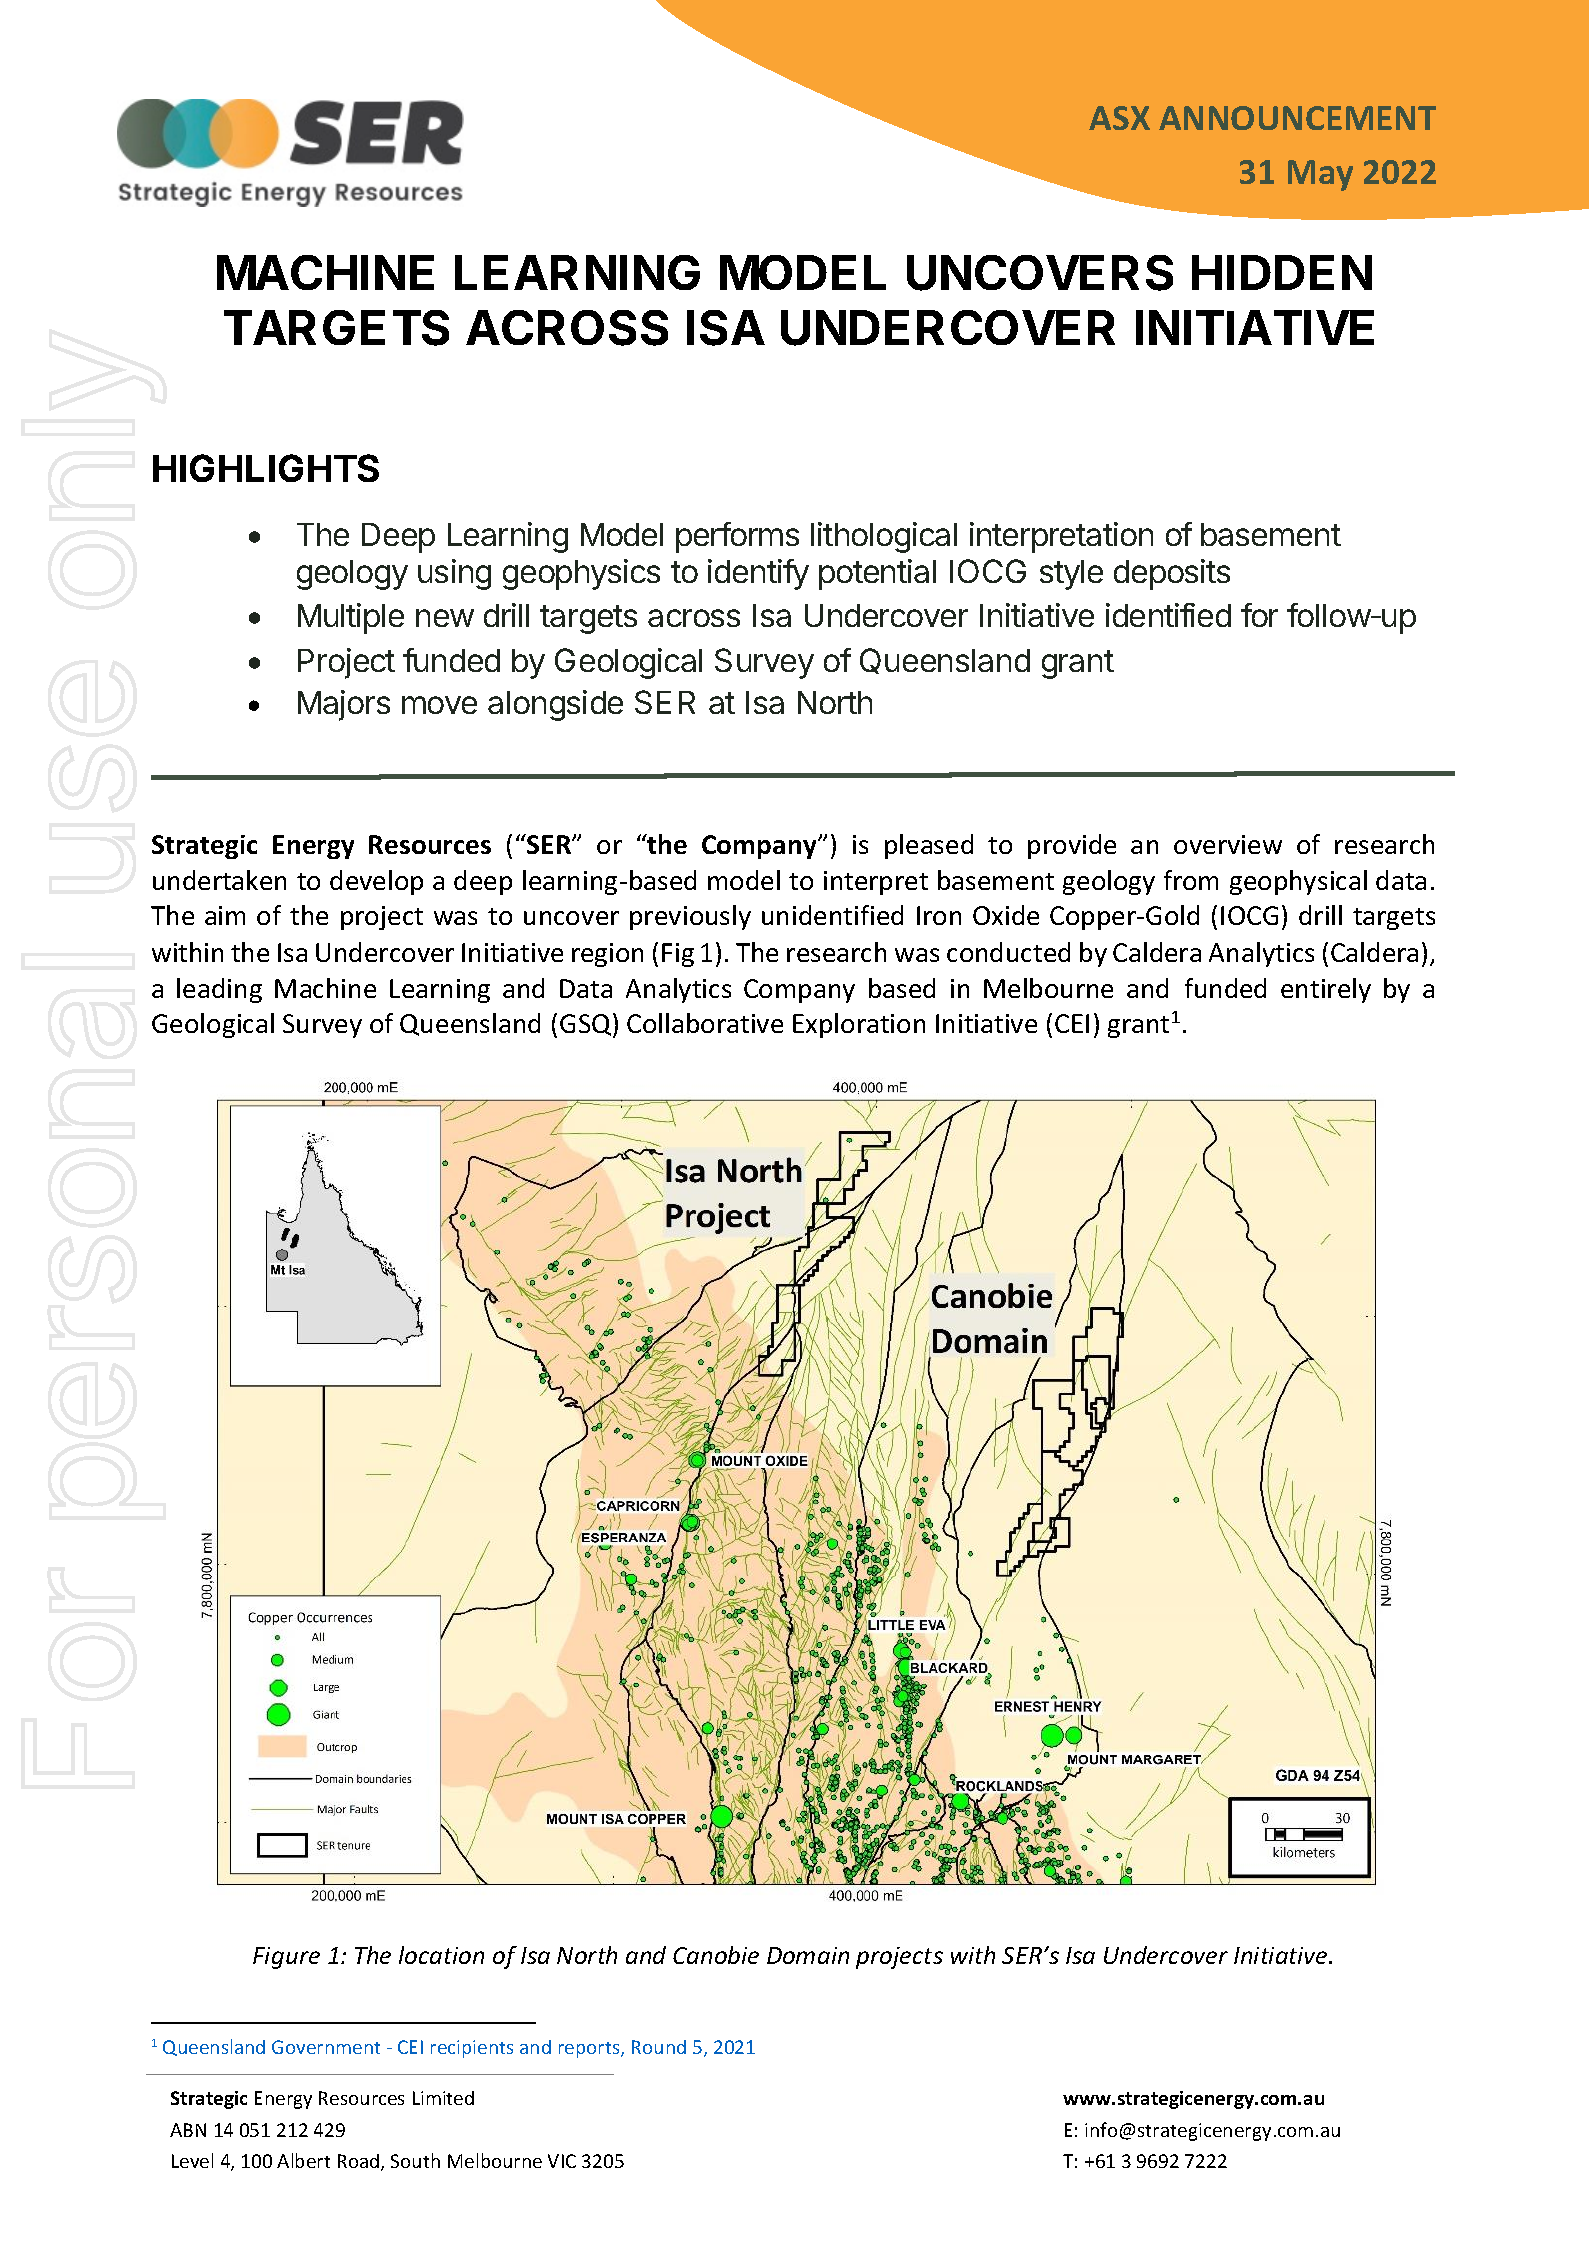 This document has height=2249, width=1589. What do you see at coordinates (737, 537) in the document?
I see `performs` at bounding box center [737, 537].
